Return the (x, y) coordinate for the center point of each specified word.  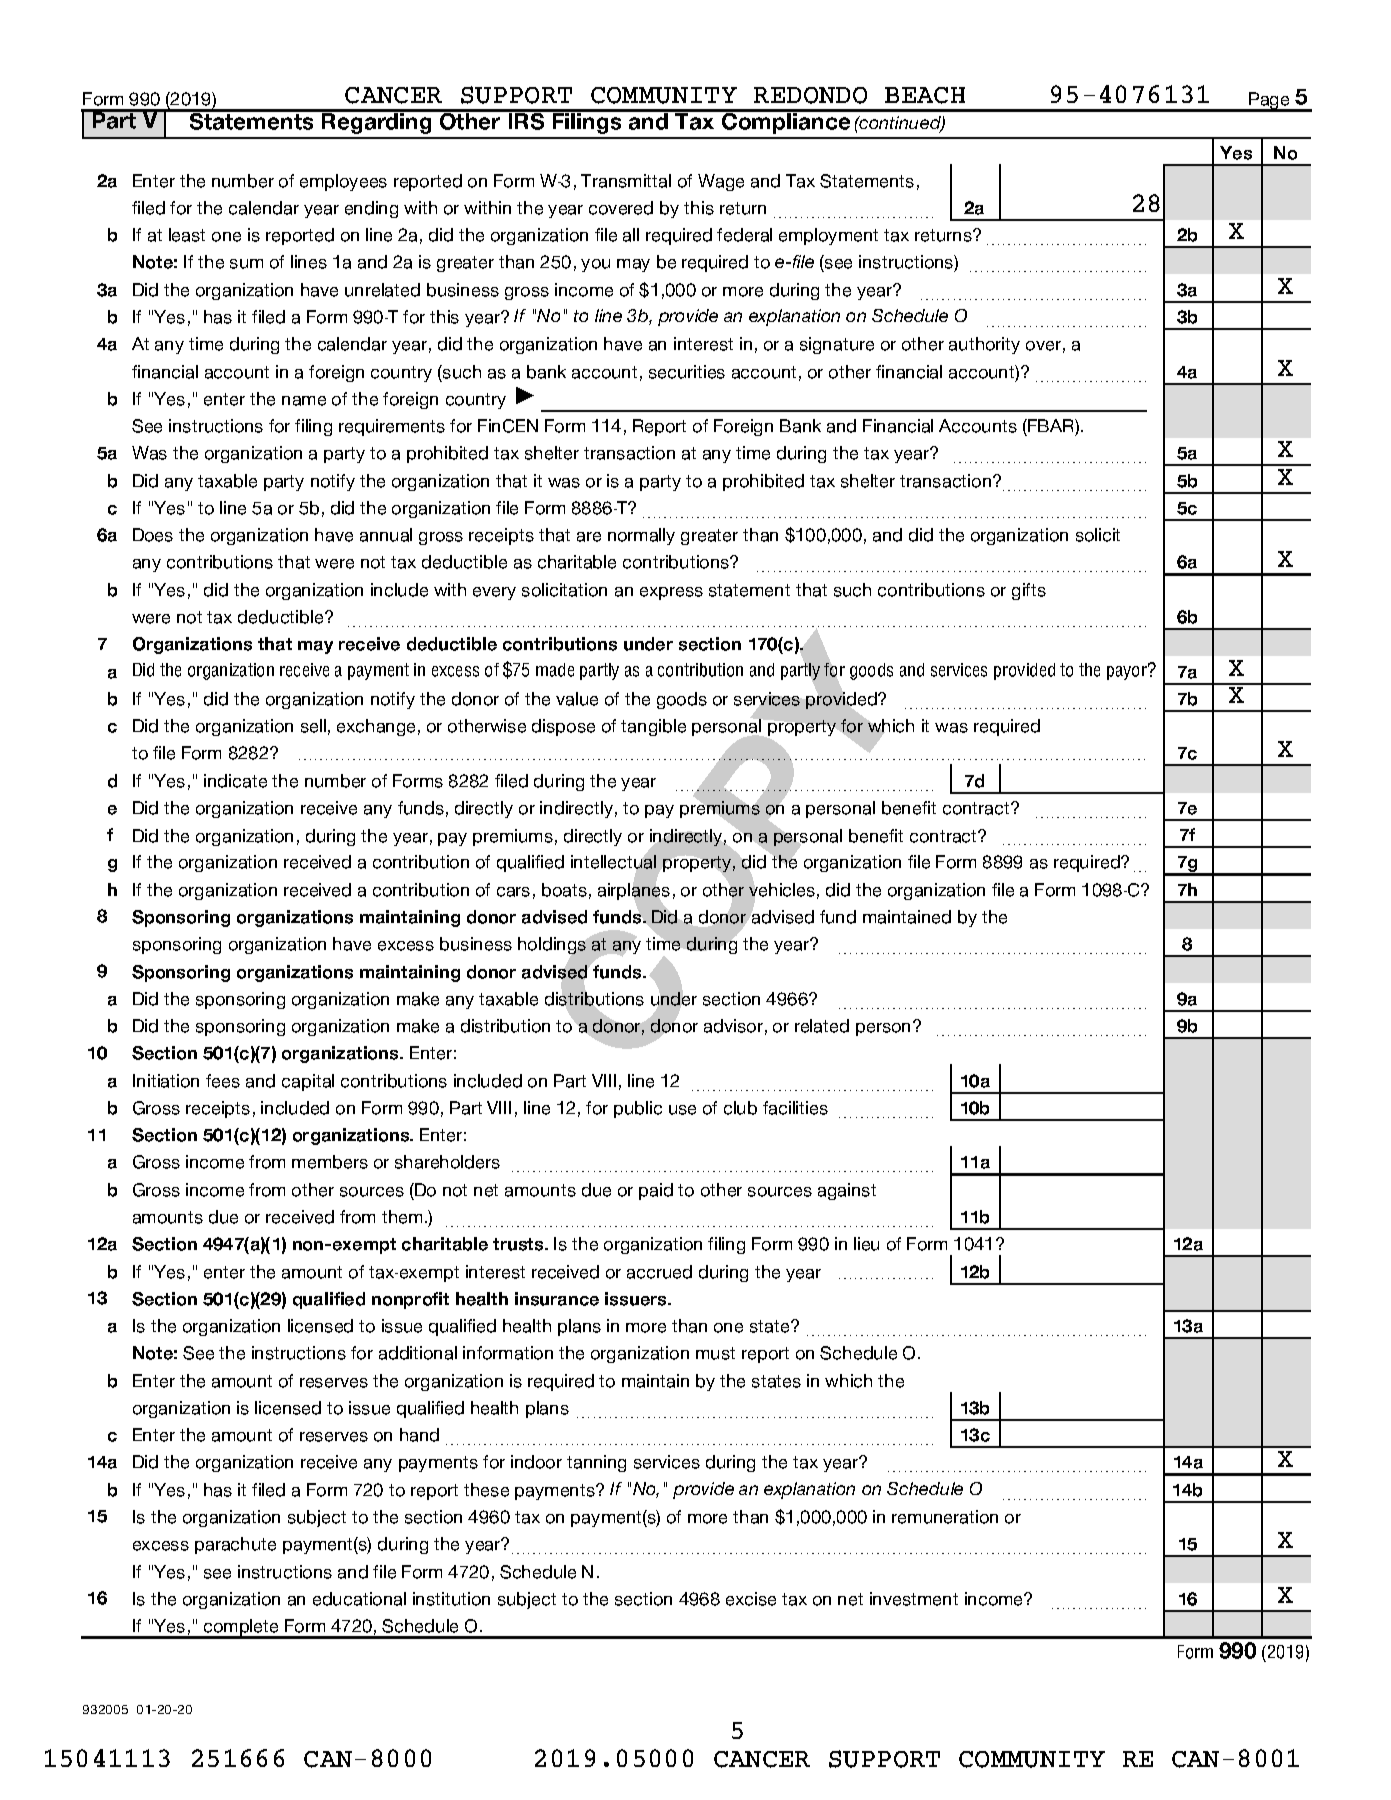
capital (308, 1082)
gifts (1029, 591)
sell (313, 726)
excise (751, 1599)
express (671, 593)
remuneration (945, 1517)
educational (359, 1599)
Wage (721, 182)
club (740, 1108)
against (847, 1191)
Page (1269, 102)
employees (343, 182)
